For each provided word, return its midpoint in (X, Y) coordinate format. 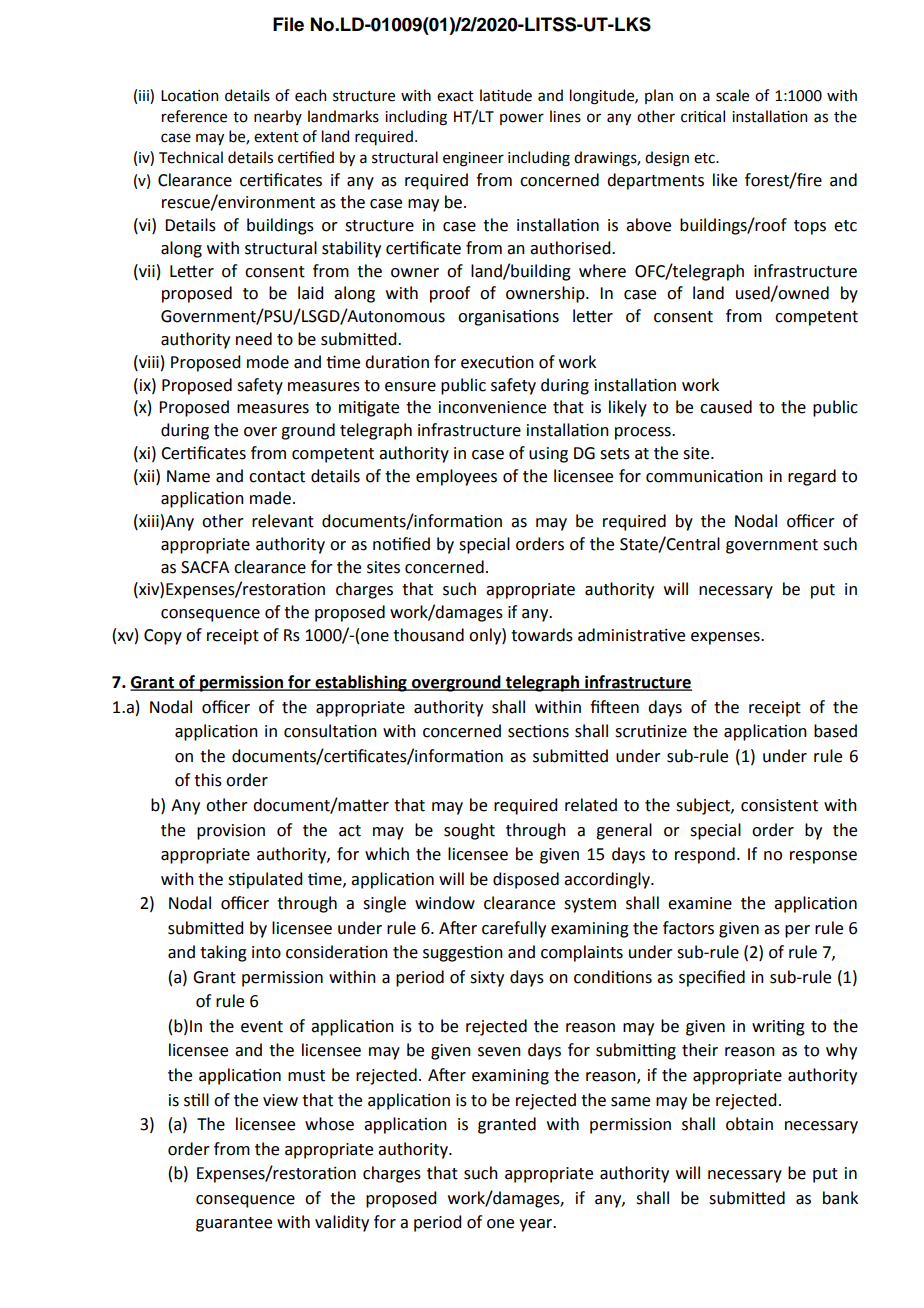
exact (455, 96)
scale (732, 95)
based (835, 731)
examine (700, 903)
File (288, 24)
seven (499, 1052)
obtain (749, 1124)
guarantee (234, 1224)
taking (223, 953)
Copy (163, 637)
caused (726, 407)
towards (542, 635)
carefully (514, 929)
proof (450, 294)
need (254, 339)
